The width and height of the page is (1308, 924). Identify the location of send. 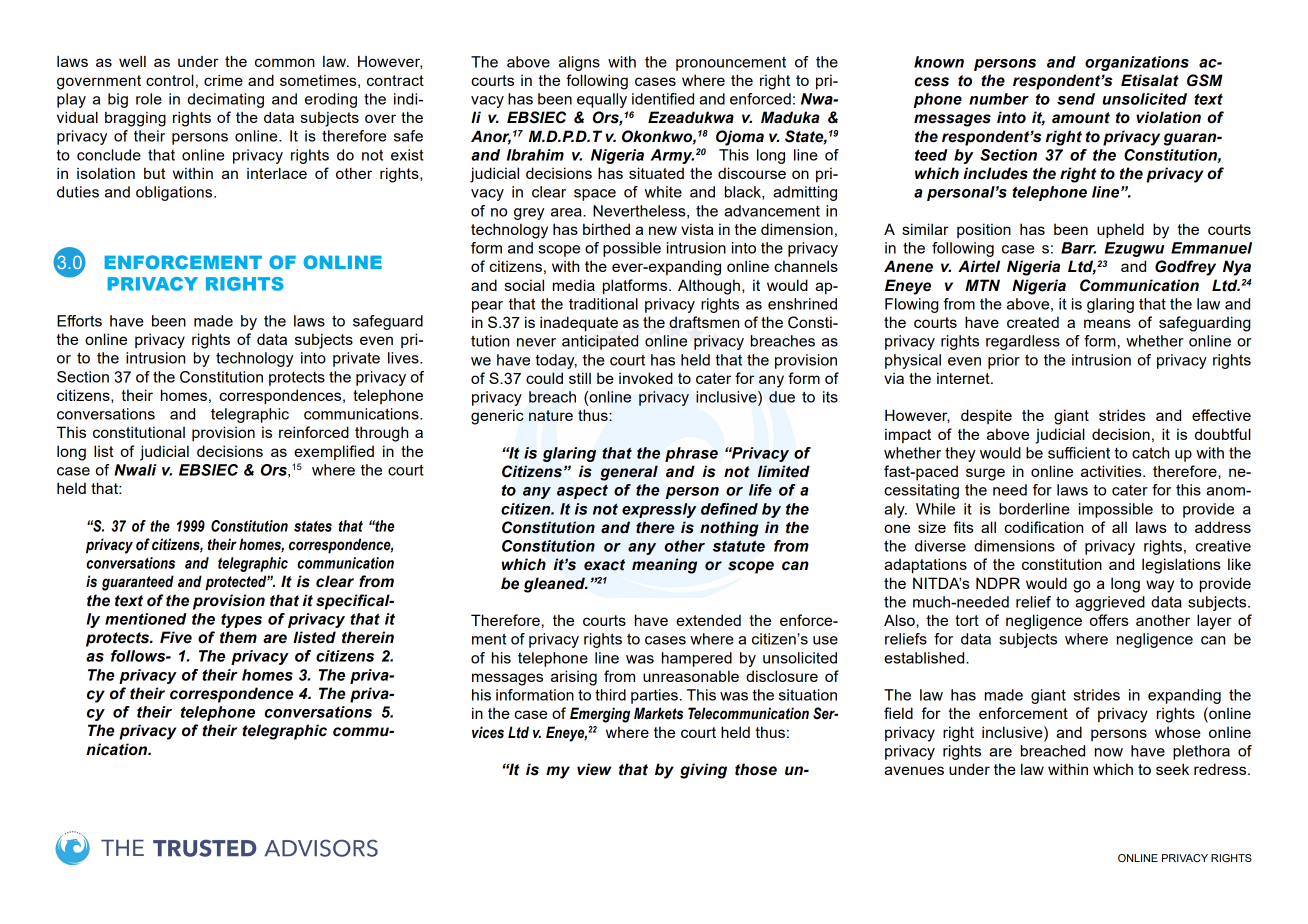
(1076, 99).
